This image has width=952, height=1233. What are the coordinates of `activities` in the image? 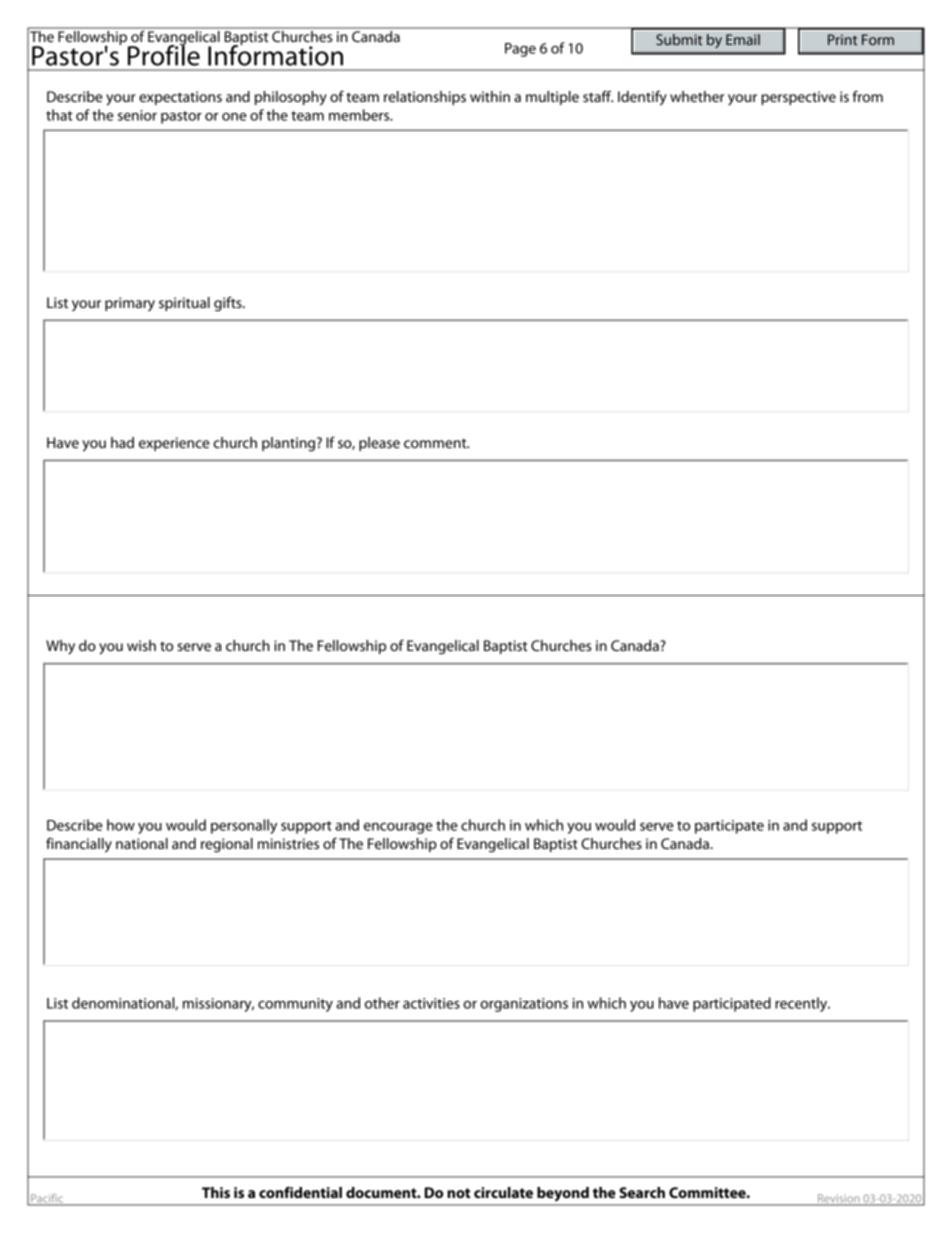 It's located at (431, 1003).
